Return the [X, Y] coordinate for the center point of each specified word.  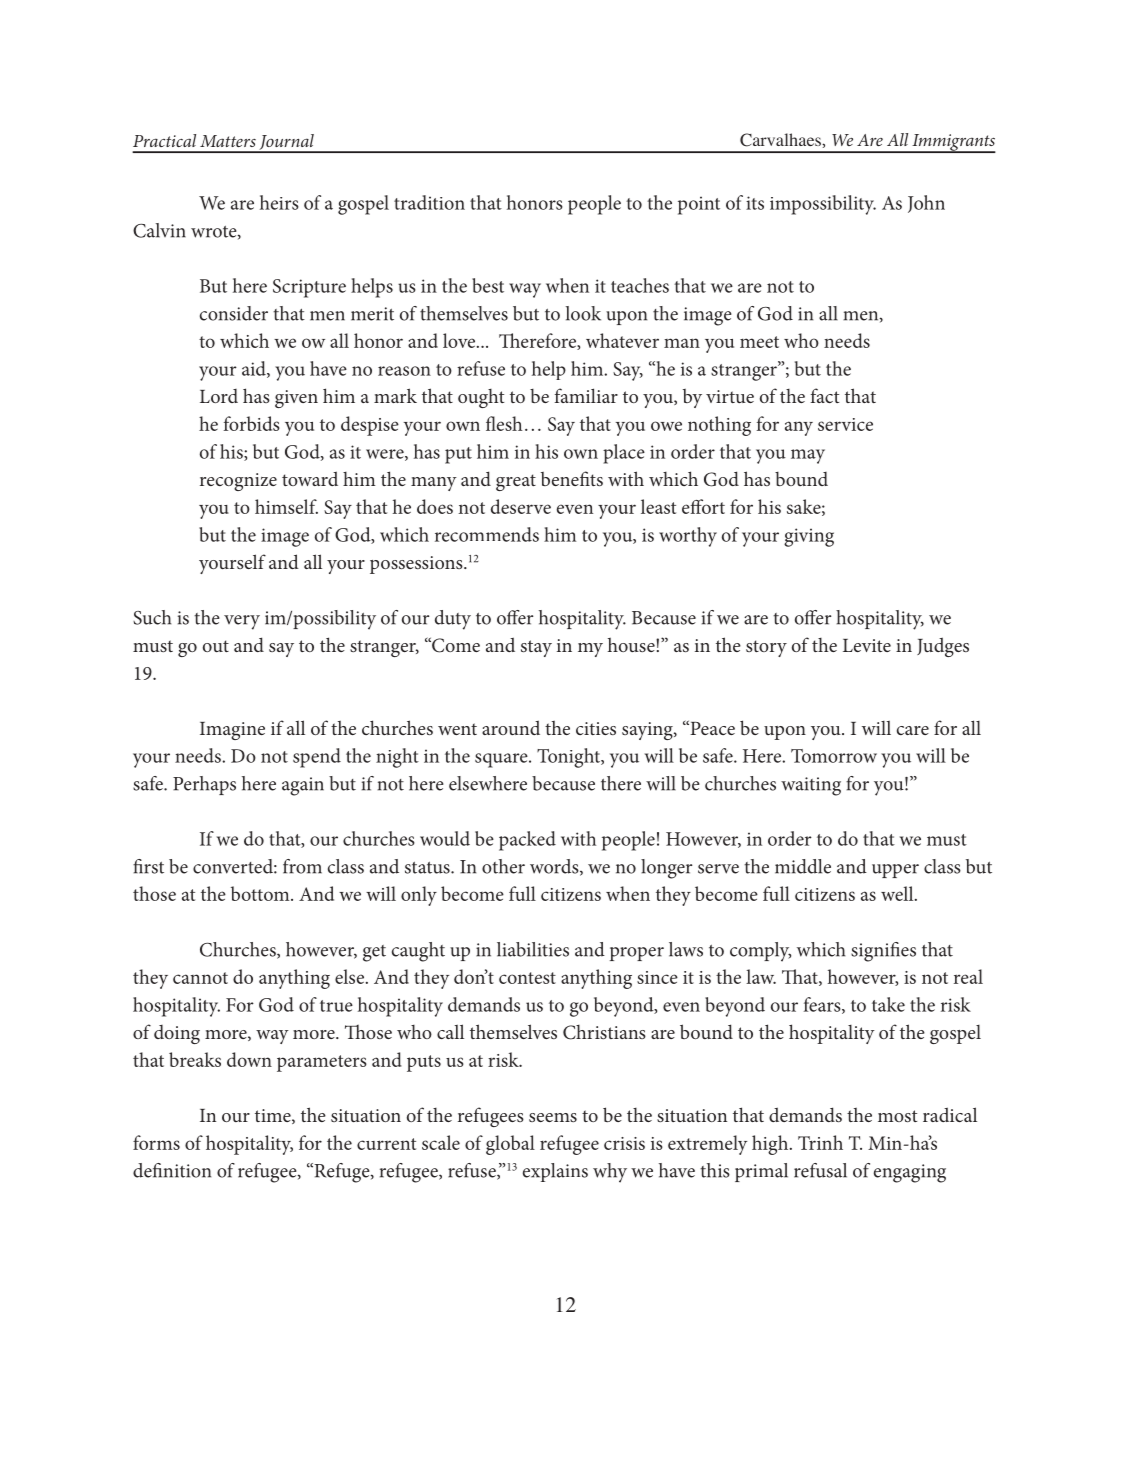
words [555, 867]
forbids [252, 423]
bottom [261, 893]
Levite [867, 645]
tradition [429, 202]
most [897, 1116]
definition [172, 1170]
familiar [586, 395]
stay [536, 648]
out [216, 646]
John [926, 204]
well [898, 893]
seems [553, 1117]
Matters [228, 141]
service [845, 424]
